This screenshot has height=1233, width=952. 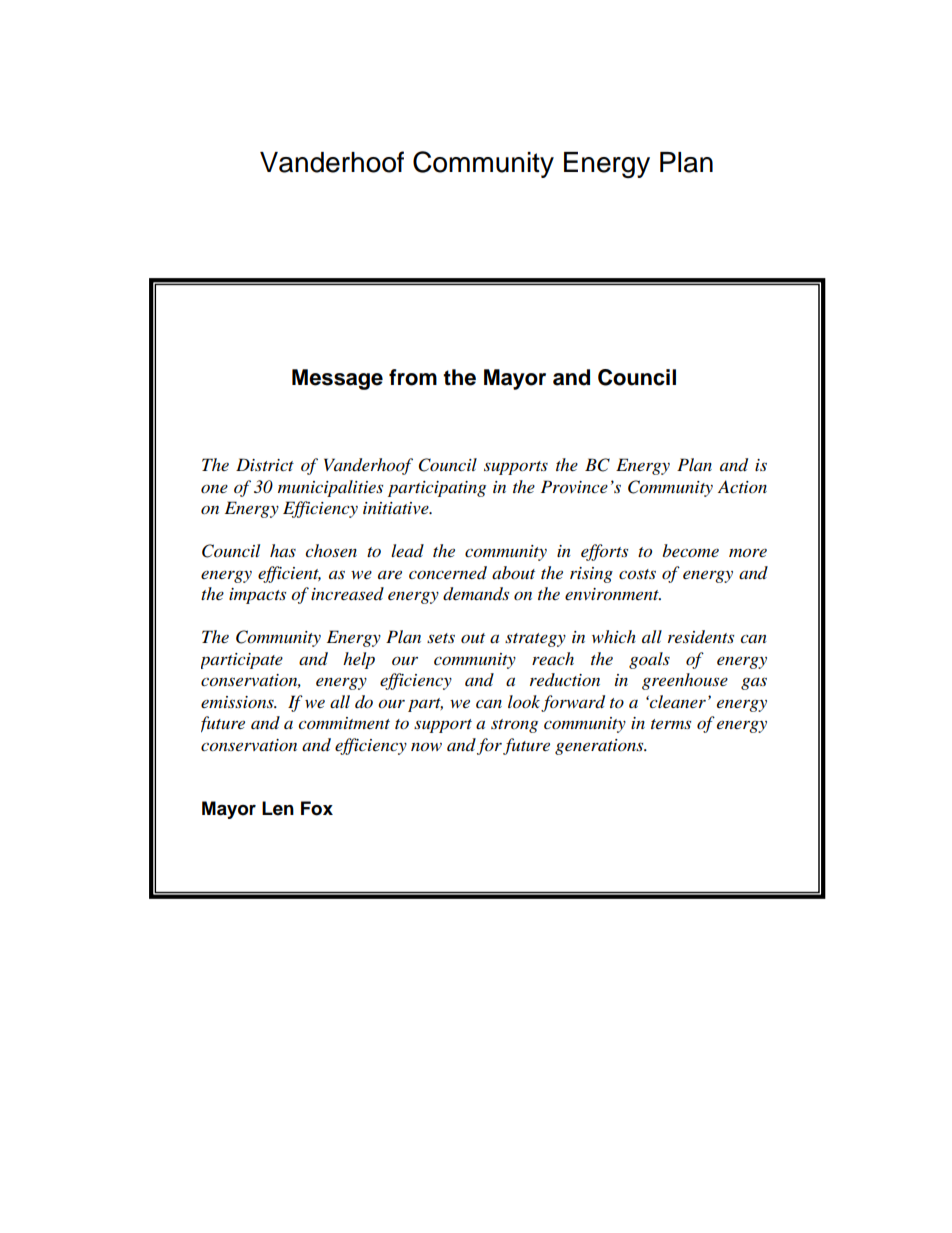 What do you see at coordinates (742, 486) in the screenshot?
I see `Action` at bounding box center [742, 486].
